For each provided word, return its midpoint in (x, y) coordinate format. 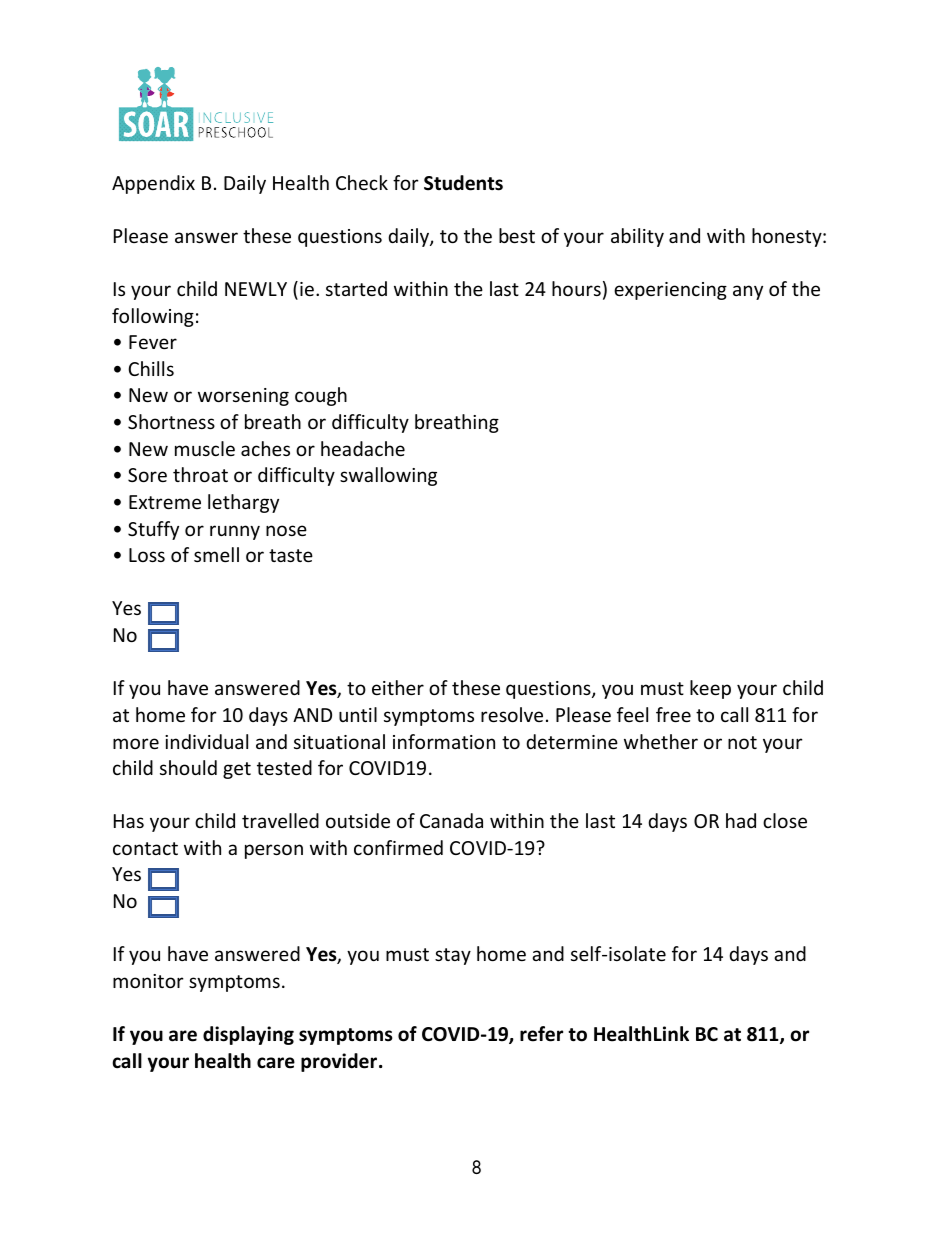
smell (216, 554)
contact (145, 848)
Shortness (171, 421)
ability (637, 237)
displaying (248, 1035)
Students (463, 183)
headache (363, 448)
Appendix (153, 184)
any (748, 292)
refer (541, 1034)
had (741, 820)
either (398, 687)
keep (710, 689)
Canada (451, 820)
